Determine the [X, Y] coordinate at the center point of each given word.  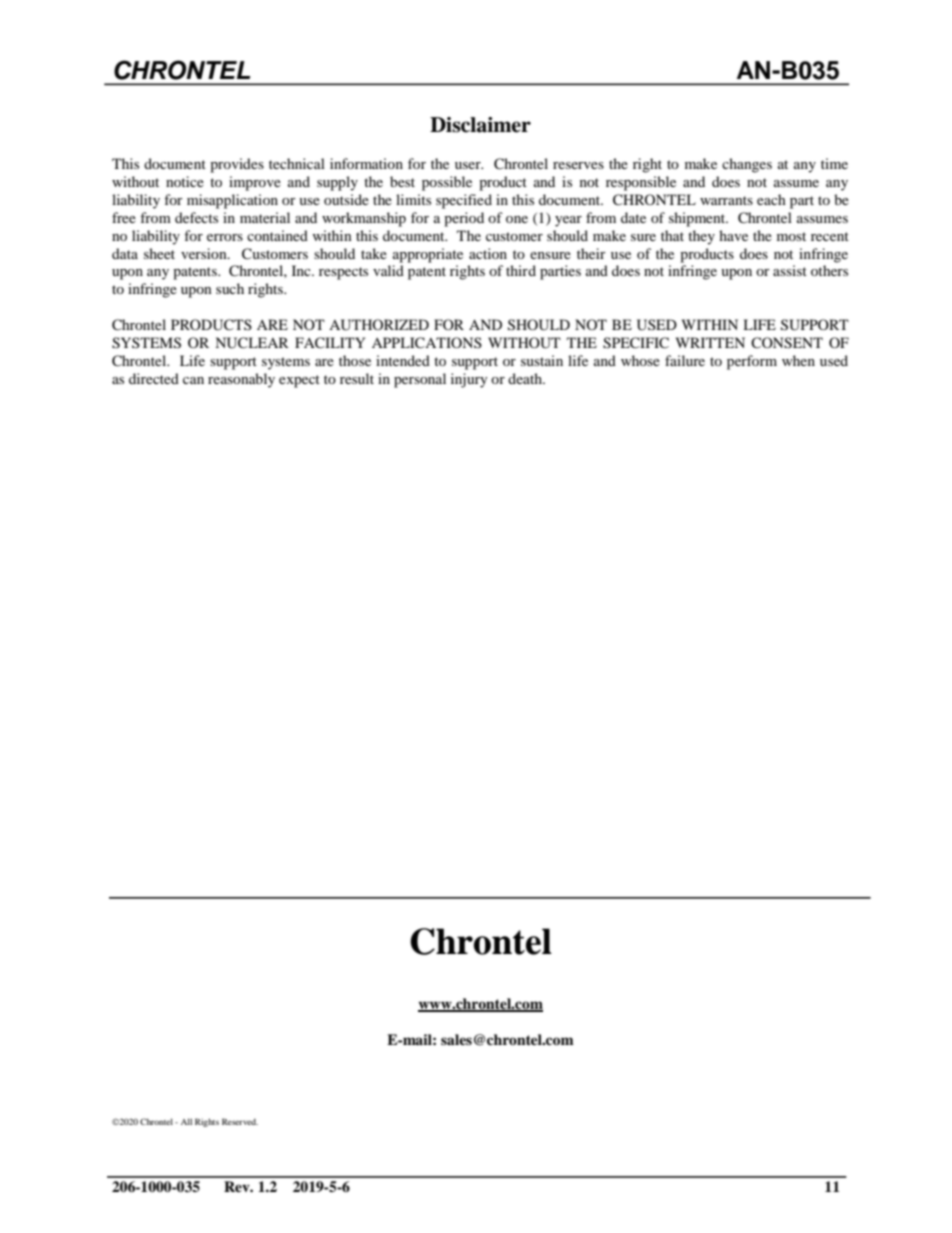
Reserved [240, 1121]
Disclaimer [480, 125]
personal [420, 380]
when [798, 360]
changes [747, 165]
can [193, 380]
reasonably [241, 380]
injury [469, 380]
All [186, 1121]
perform [752, 362]
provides [237, 165]
